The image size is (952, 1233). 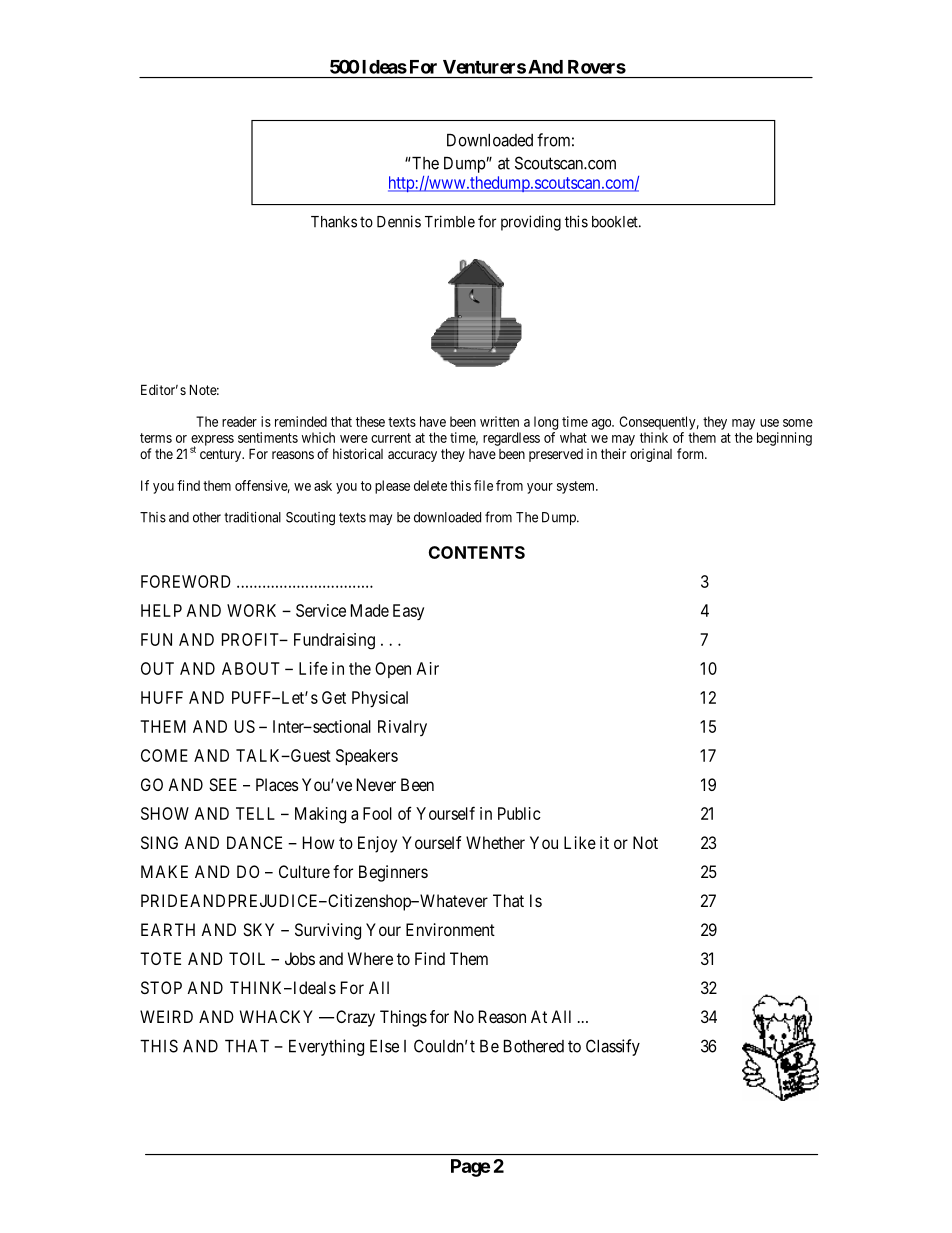 What do you see at coordinates (450, 221) in the image?
I see `Trimble` at bounding box center [450, 221].
